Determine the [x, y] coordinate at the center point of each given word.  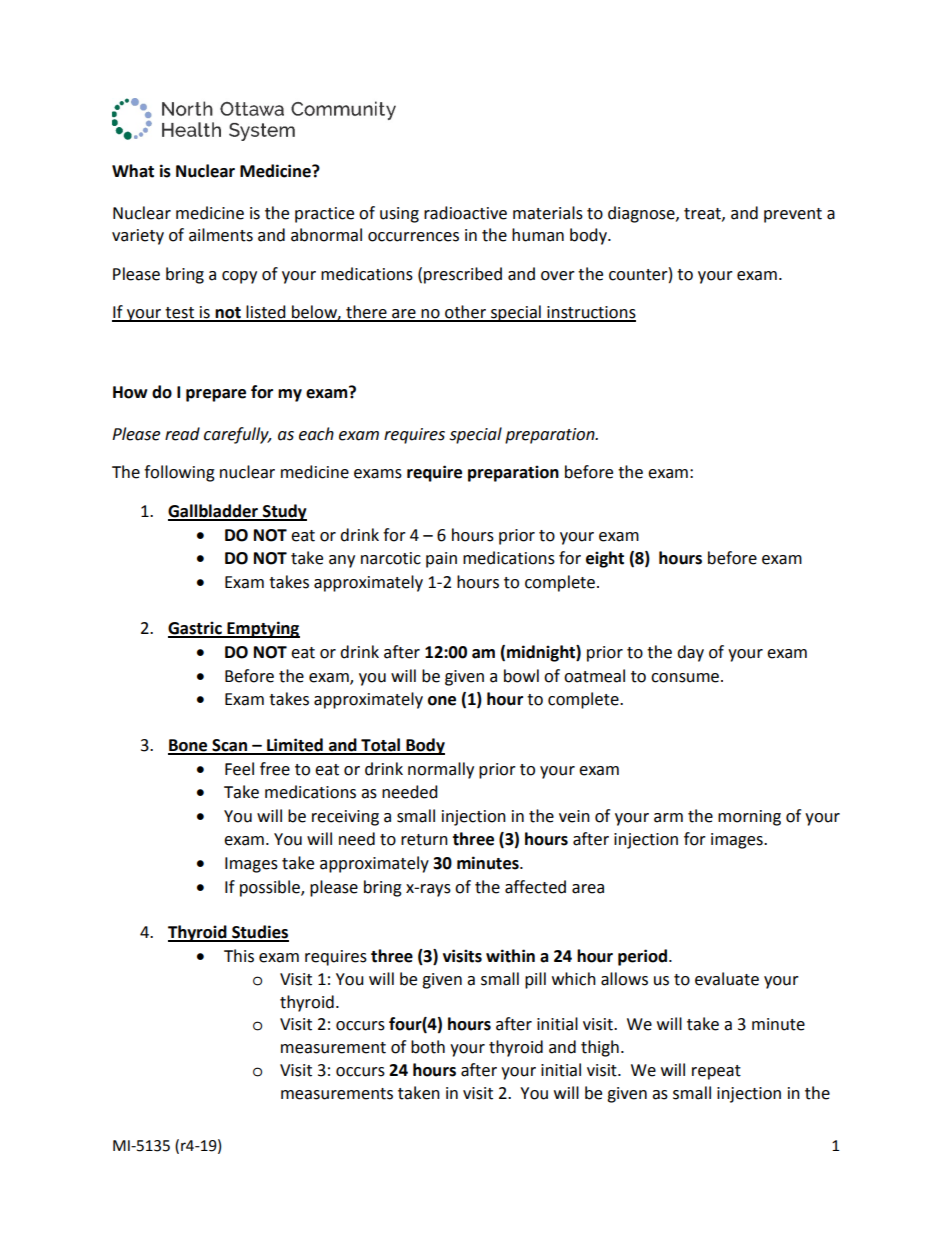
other [465, 313]
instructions [590, 313]
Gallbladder [214, 512]
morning [749, 818]
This [239, 956]
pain [441, 560]
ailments [221, 235]
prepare [216, 395]
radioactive [465, 213]
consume [686, 678]
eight [605, 559]
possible [271, 888]
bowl [521, 676]
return [424, 840]
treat [703, 214]
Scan [229, 746]
